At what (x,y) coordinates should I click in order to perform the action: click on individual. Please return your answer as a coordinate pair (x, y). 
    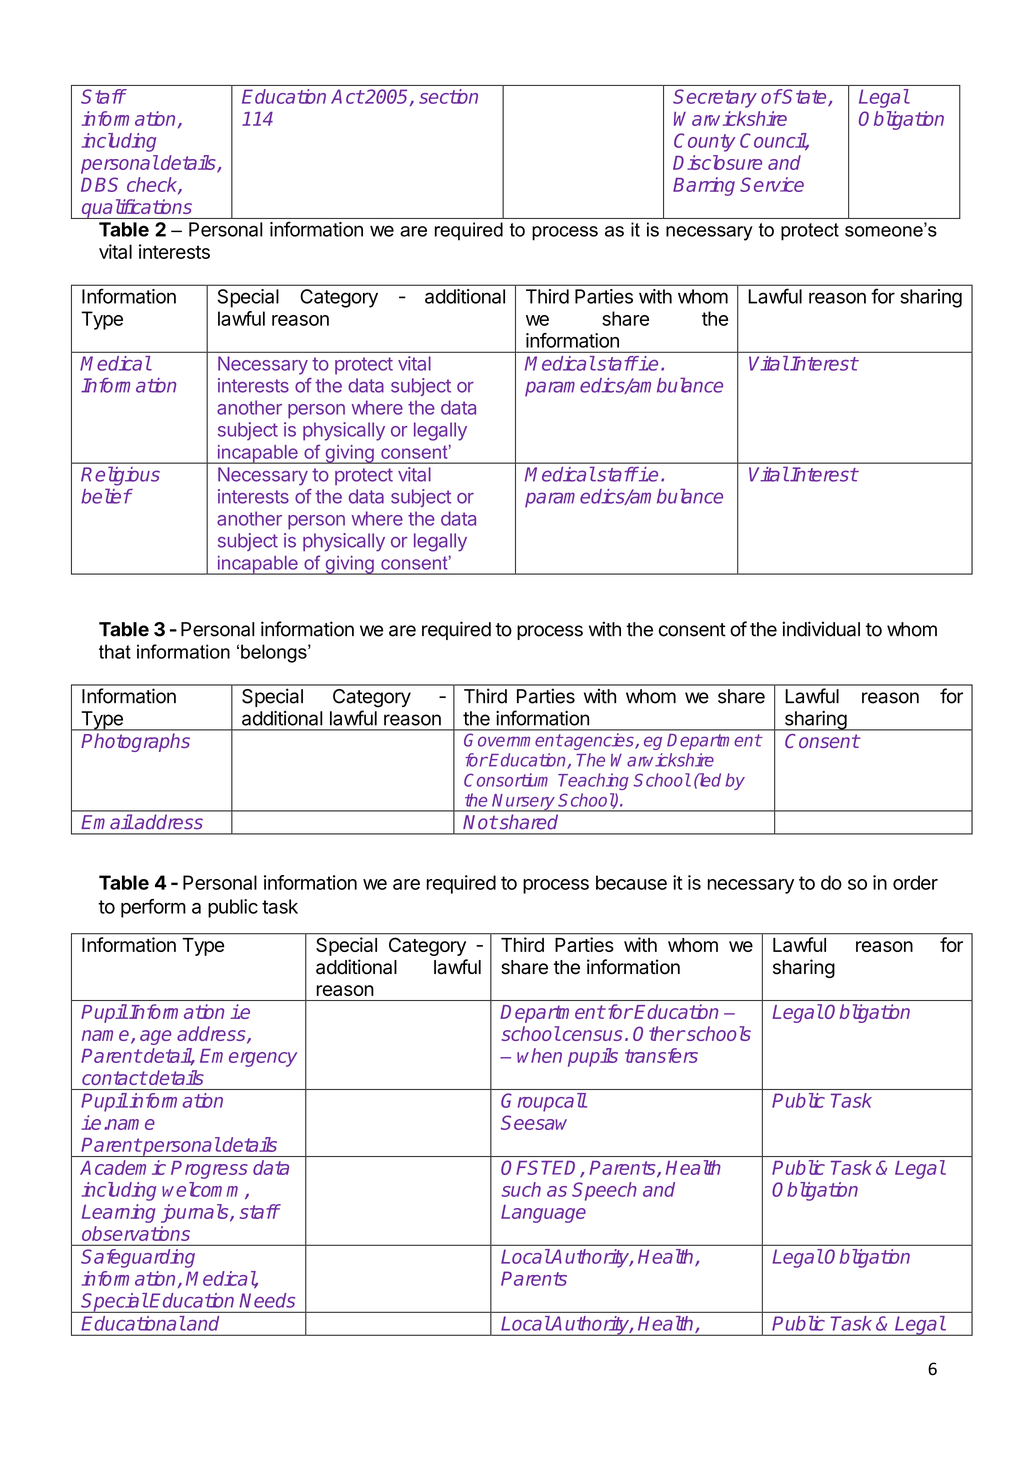
    Looking at the image, I should click on (821, 629).
